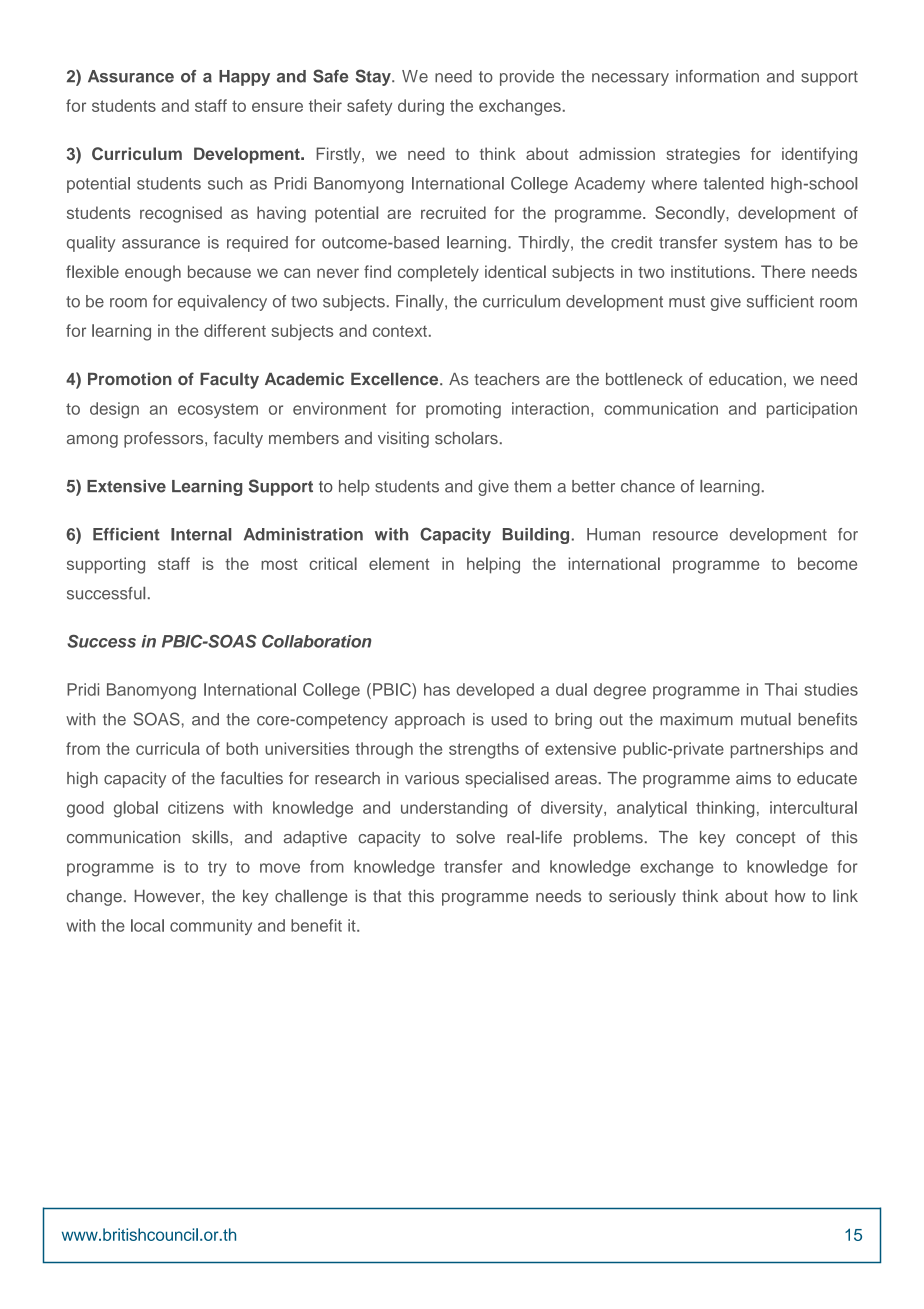 The width and height of the image is (924, 1309). I want to click on information, so click(717, 76).
